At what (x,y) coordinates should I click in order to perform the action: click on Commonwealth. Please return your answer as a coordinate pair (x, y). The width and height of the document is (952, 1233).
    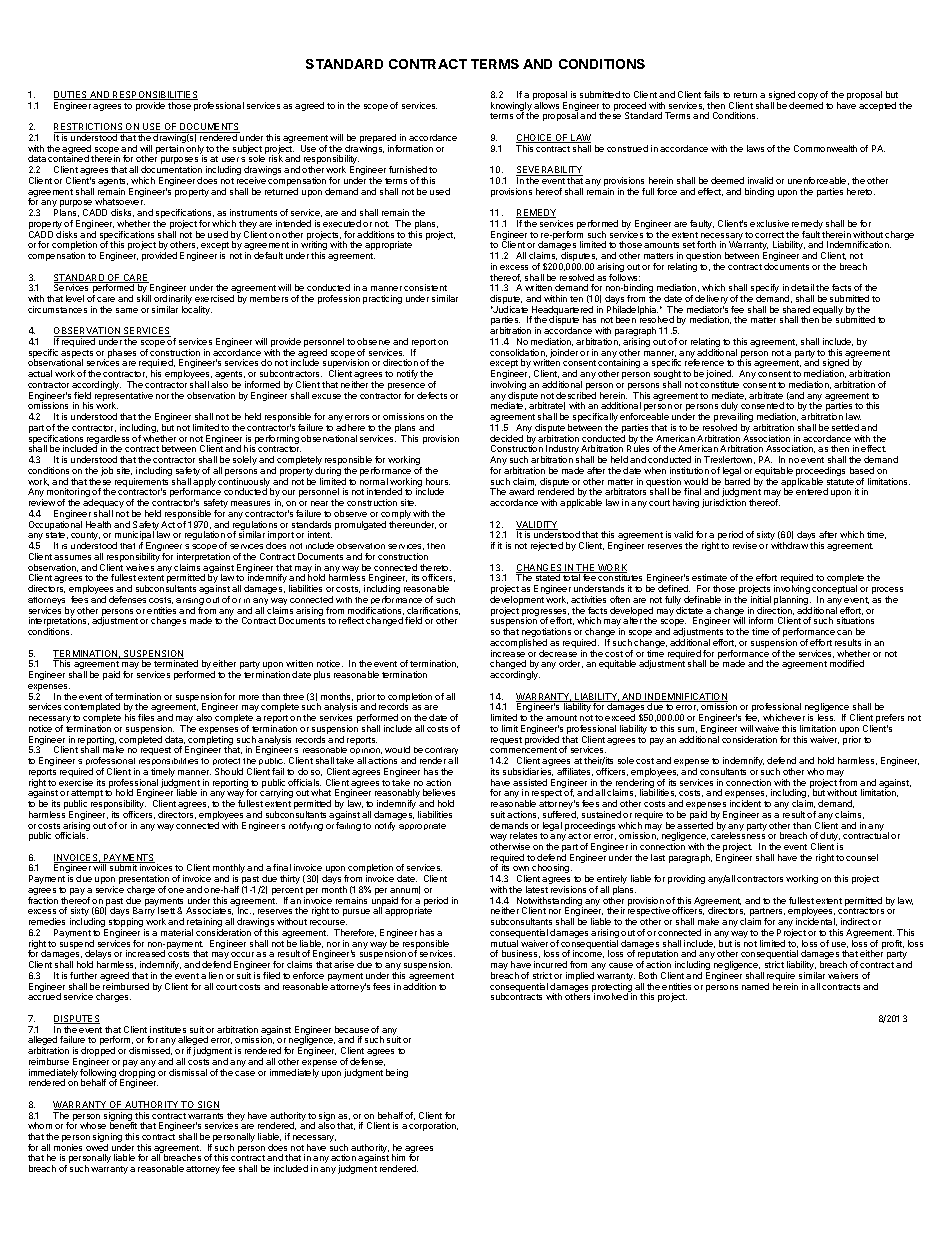
    Looking at the image, I should click on (825, 148).
